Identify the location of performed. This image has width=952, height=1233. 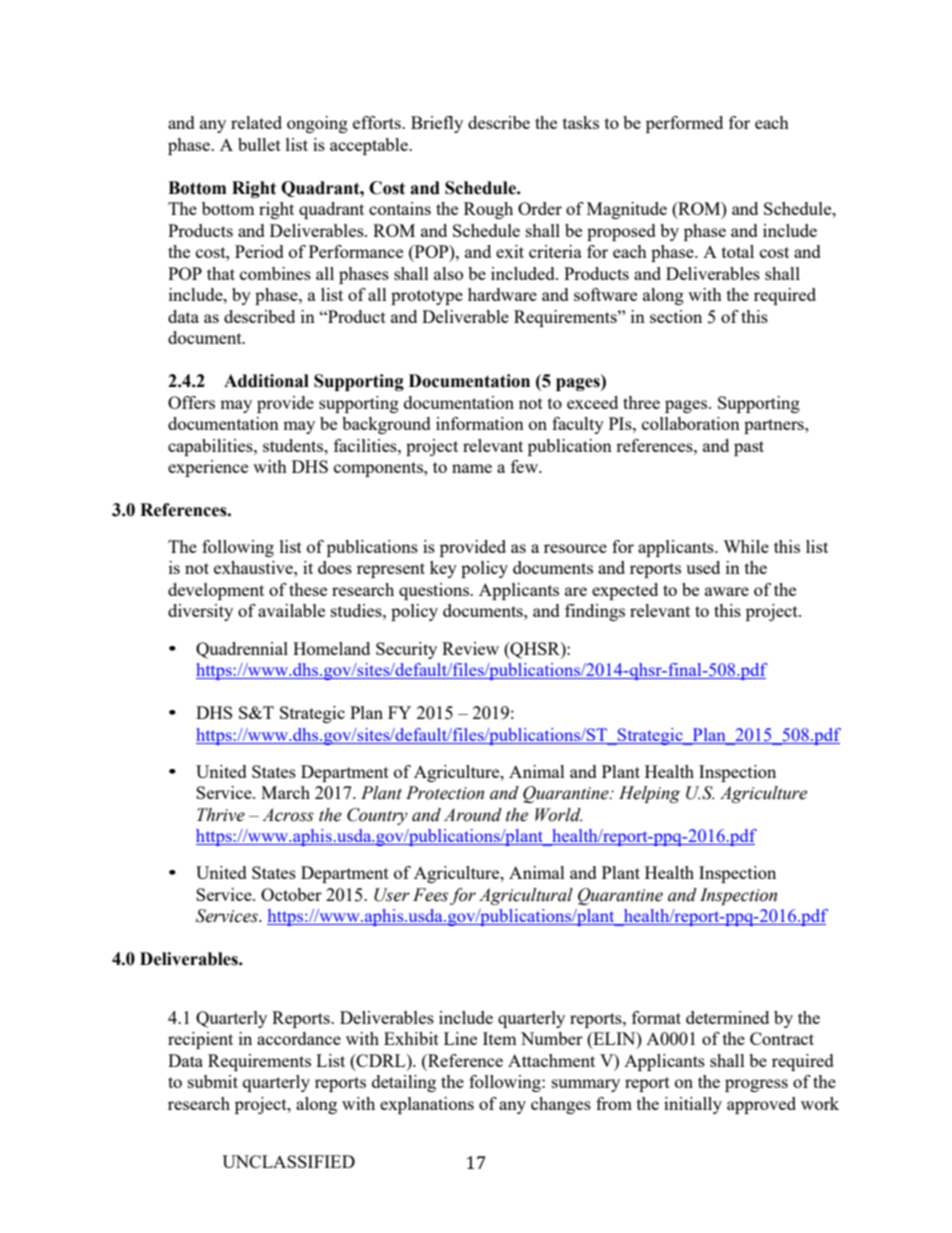
(684, 124).
